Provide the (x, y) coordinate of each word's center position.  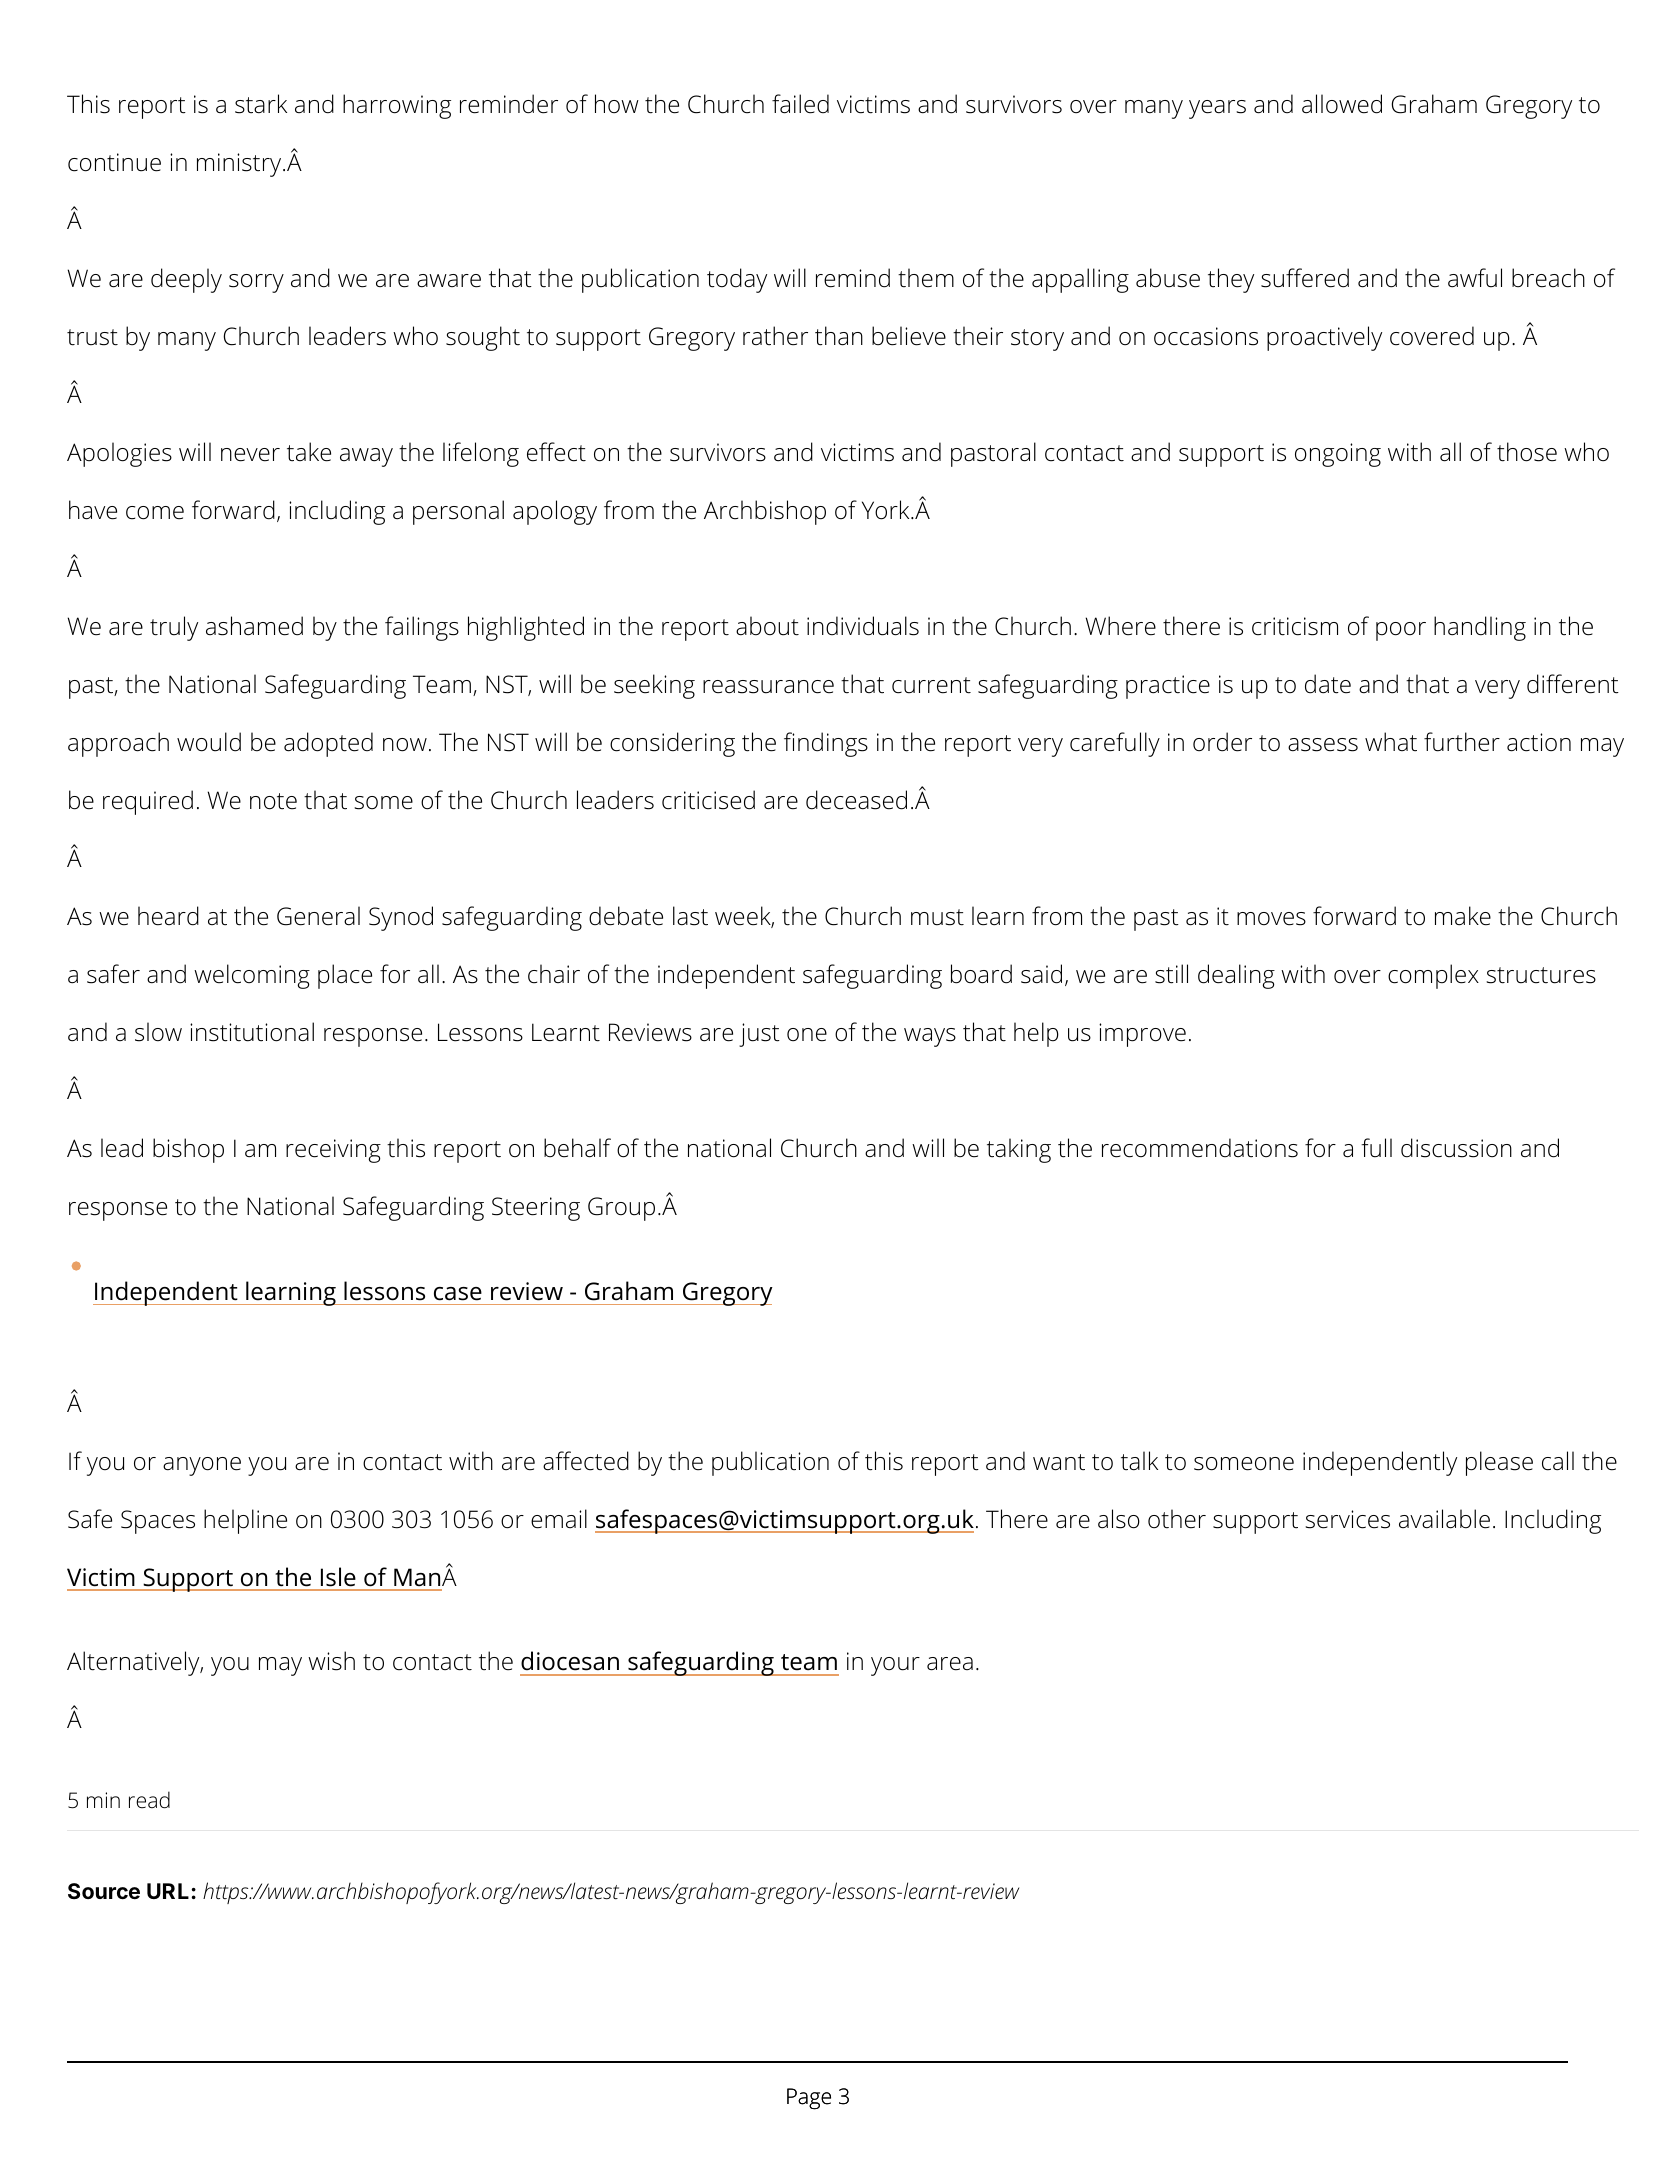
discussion (1456, 1148)
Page (809, 2099)
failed (800, 104)
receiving (333, 1151)
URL (168, 1891)
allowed (1342, 104)
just (759, 1035)
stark (261, 104)
